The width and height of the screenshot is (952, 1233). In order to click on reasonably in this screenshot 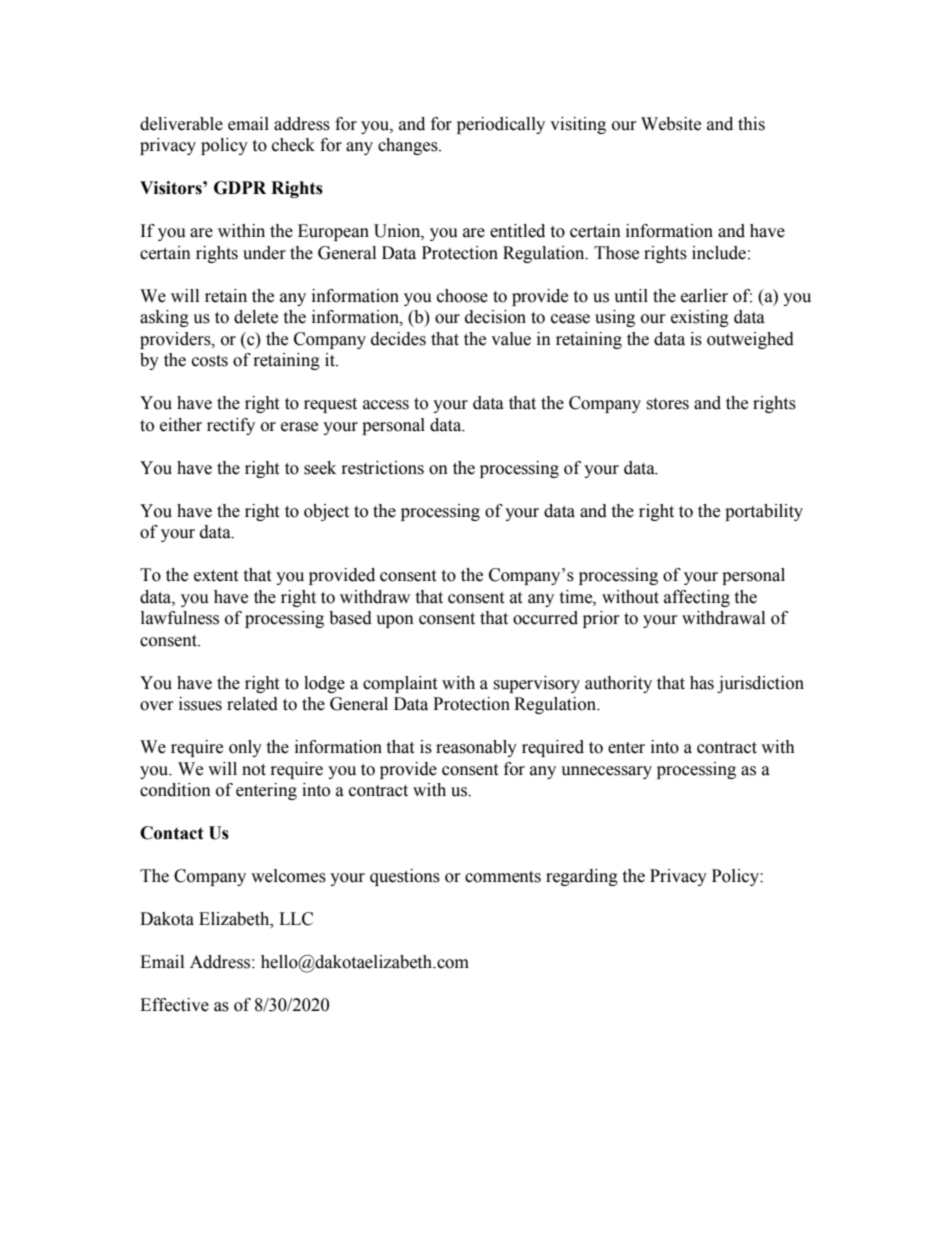, I will do `click(476, 748)`.
